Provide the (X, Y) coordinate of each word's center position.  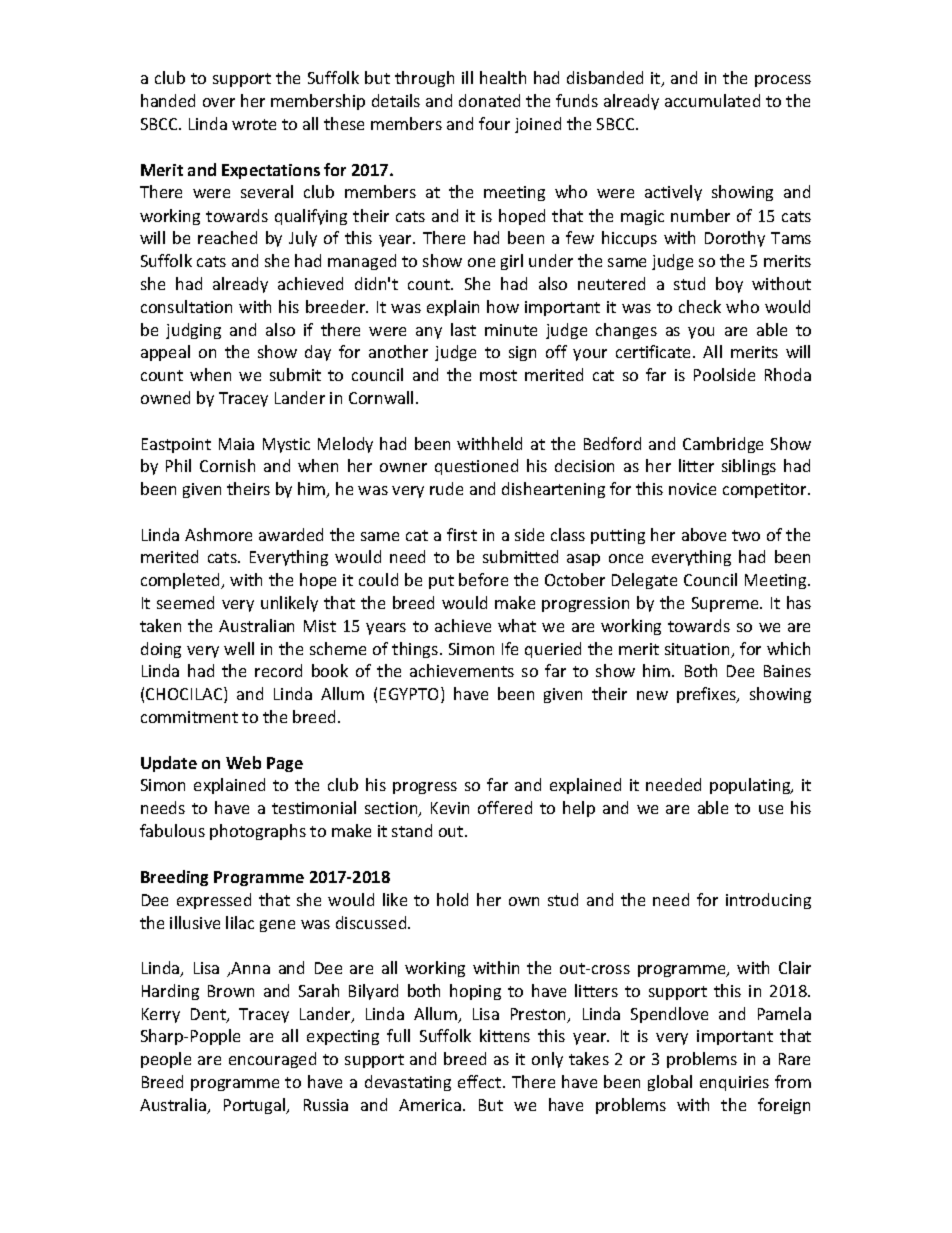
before (483, 579)
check (700, 306)
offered (505, 807)
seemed (185, 602)
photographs (258, 832)
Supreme (726, 604)
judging (193, 331)
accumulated (712, 100)
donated (489, 100)
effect (481, 1081)
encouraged (272, 1060)
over (219, 102)
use (771, 809)
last (463, 329)
